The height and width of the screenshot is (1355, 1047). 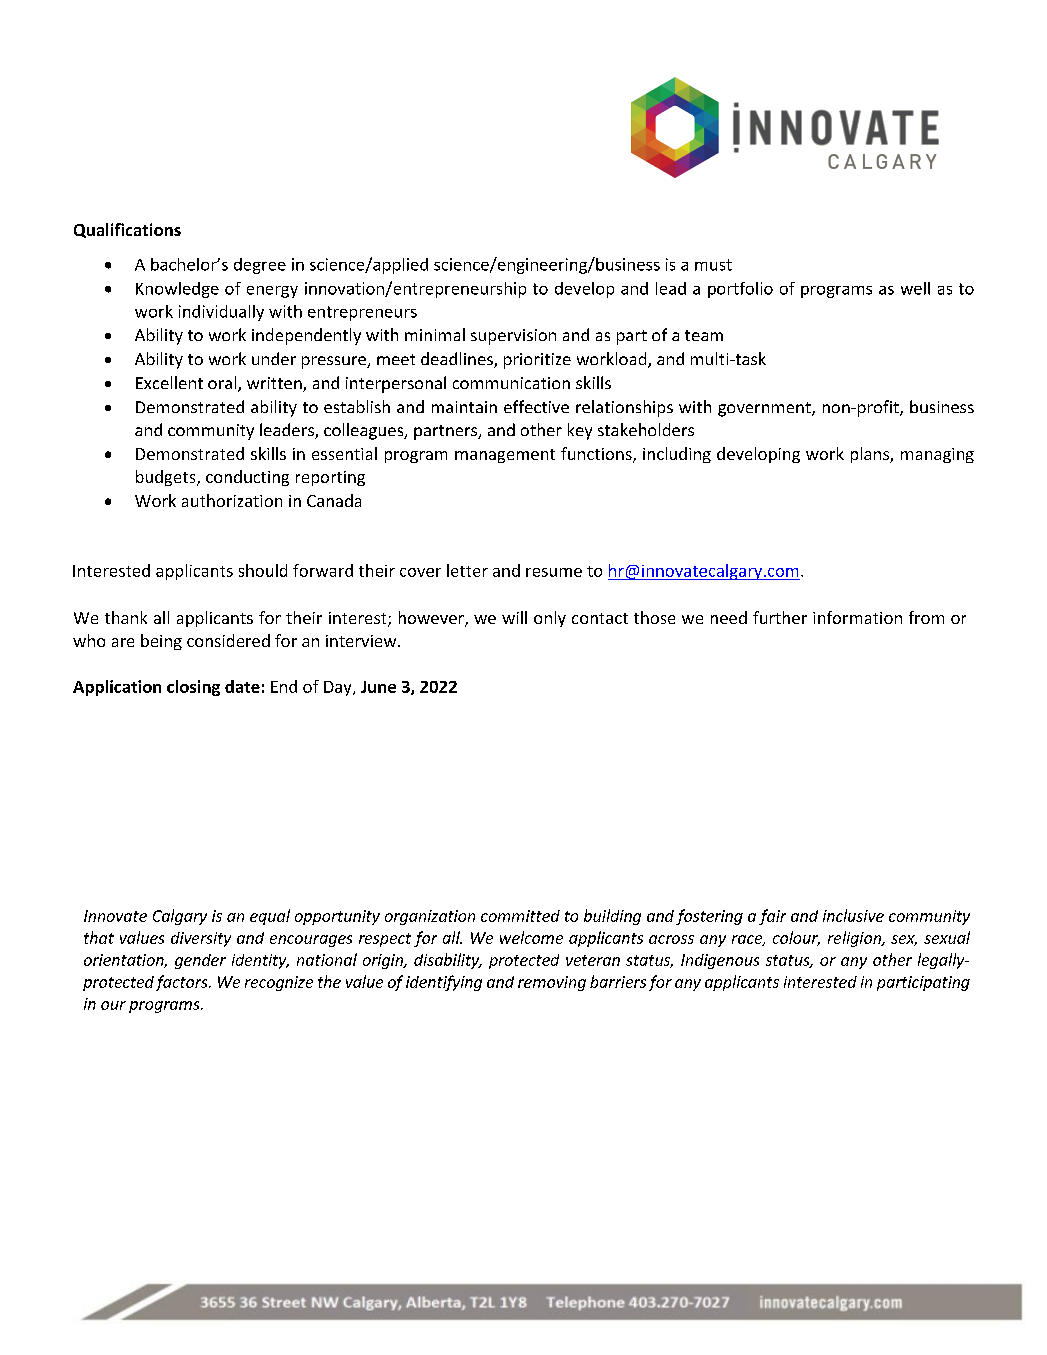 What do you see at coordinates (126, 617) in the screenshot?
I see `thank` at bounding box center [126, 617].
